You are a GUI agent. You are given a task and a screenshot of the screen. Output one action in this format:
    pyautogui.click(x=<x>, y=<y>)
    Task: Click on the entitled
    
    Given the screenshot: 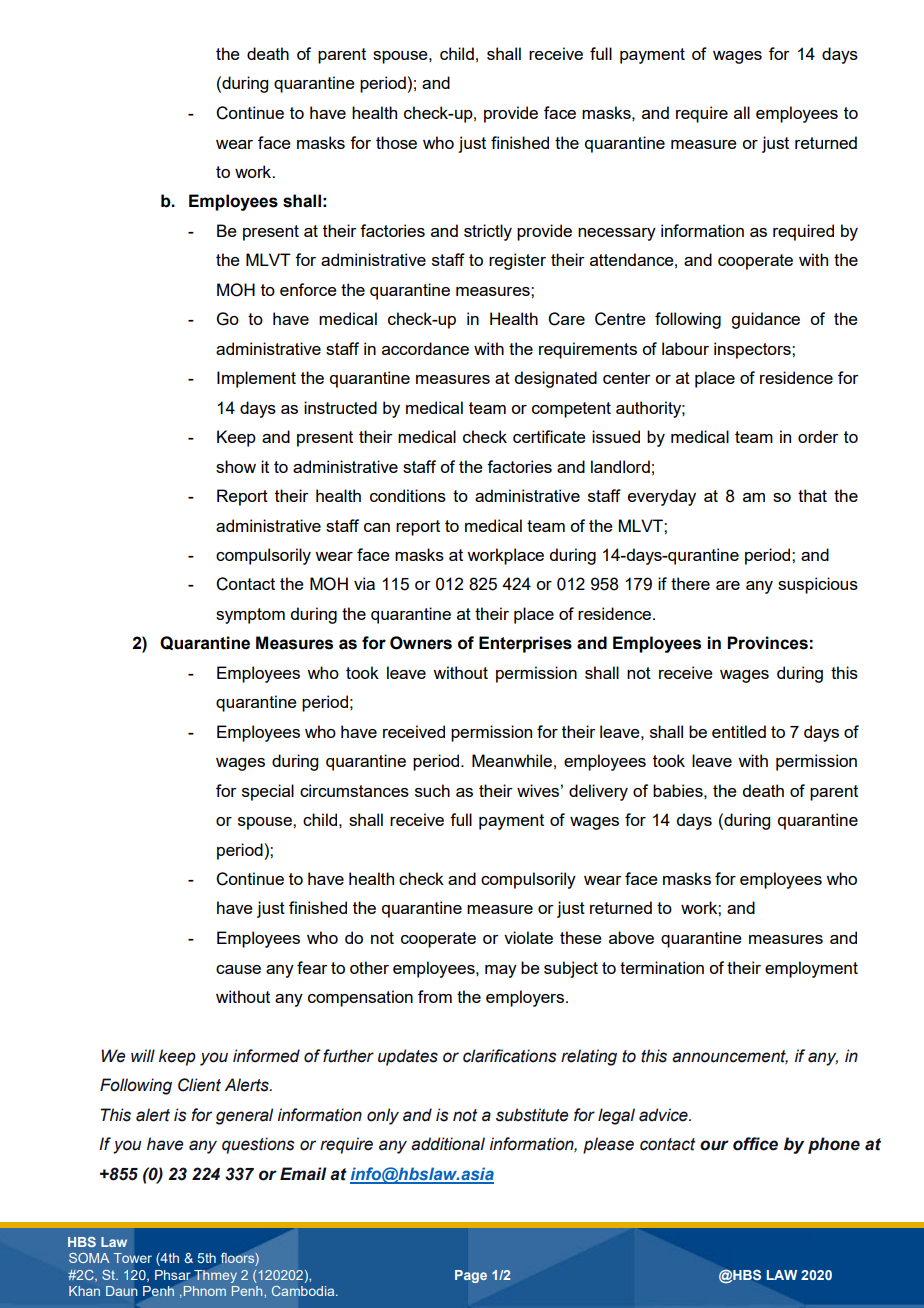 What is the action you would take?
    pyautogui.click(x=739, y=731)
